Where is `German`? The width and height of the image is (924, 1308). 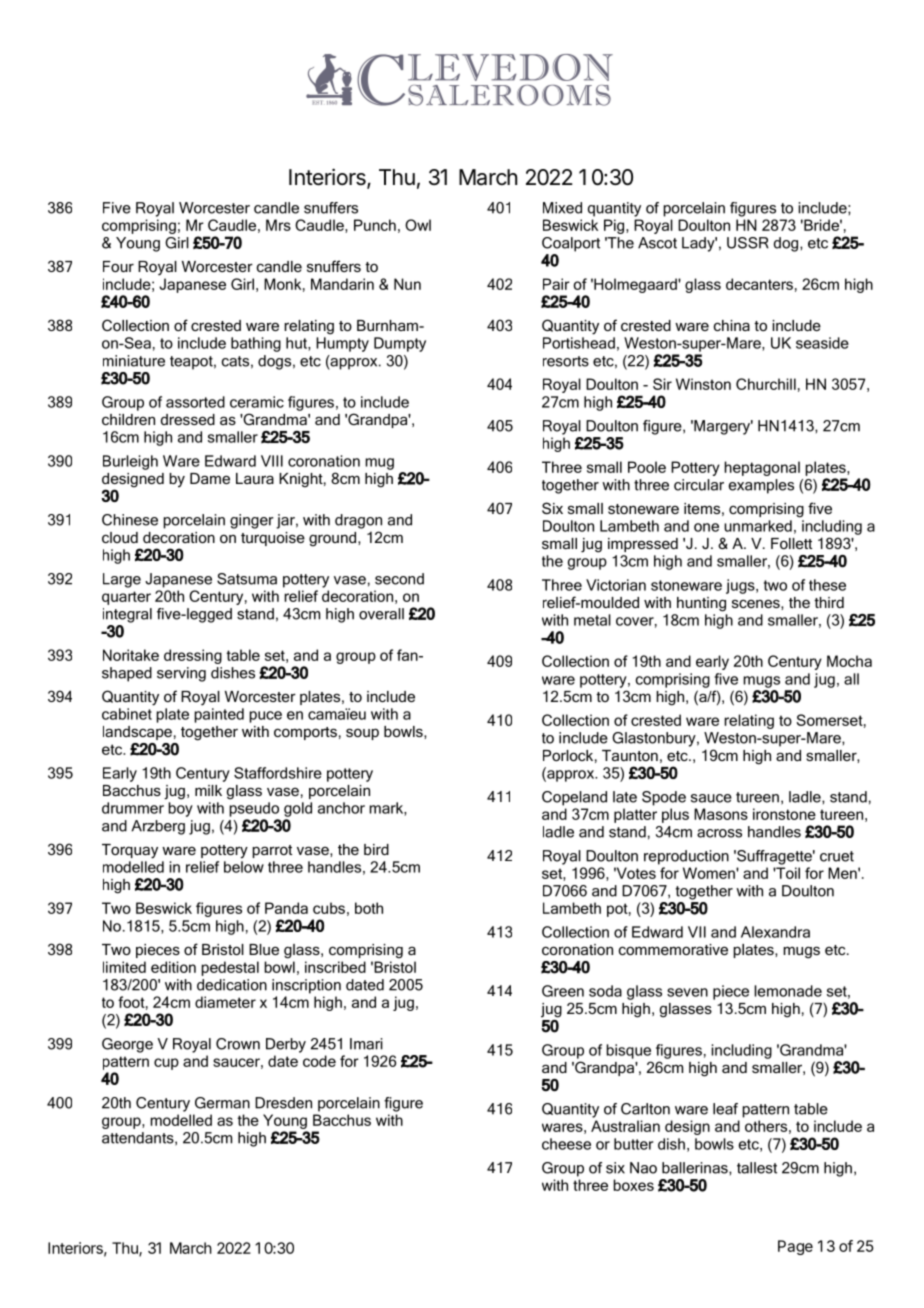 German is located at coordinates (222, 1103).
